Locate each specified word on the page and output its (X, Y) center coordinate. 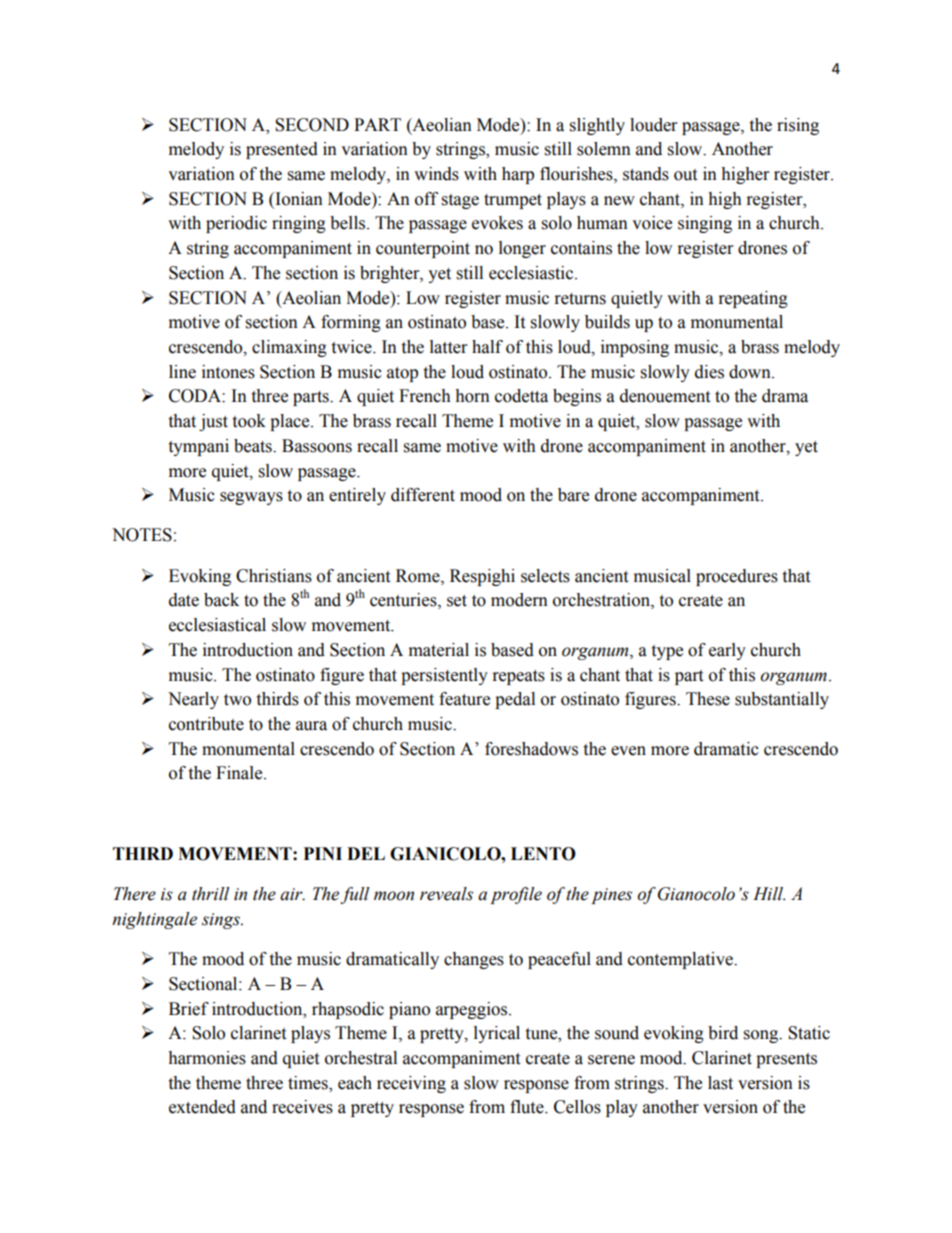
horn (472, 396)
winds (436, 174)
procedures (737, 577)
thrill (210, 894)
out (685, 175)
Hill (769, 894)
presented (282, 150)
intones (228, 372)
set (457, 601)
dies (709, 372)
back (221, 600)
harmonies (207, 1058)
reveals (446, 894)
